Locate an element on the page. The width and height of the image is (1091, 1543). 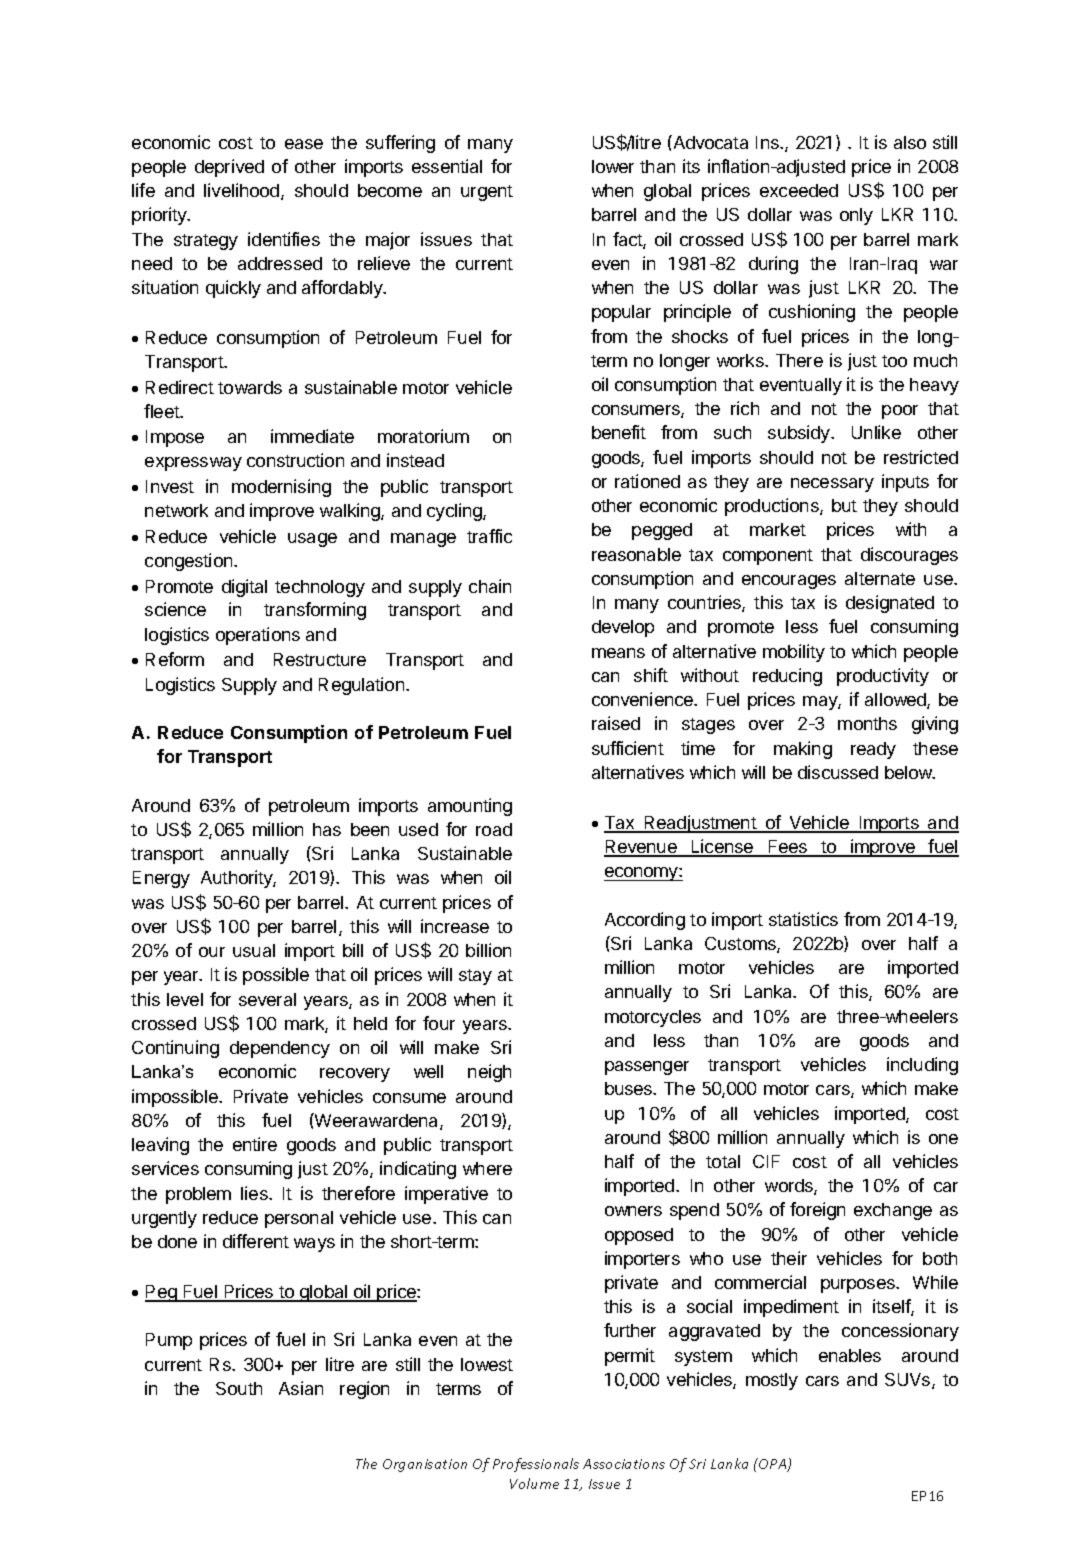
lower is located at coordinates (613, 166).
